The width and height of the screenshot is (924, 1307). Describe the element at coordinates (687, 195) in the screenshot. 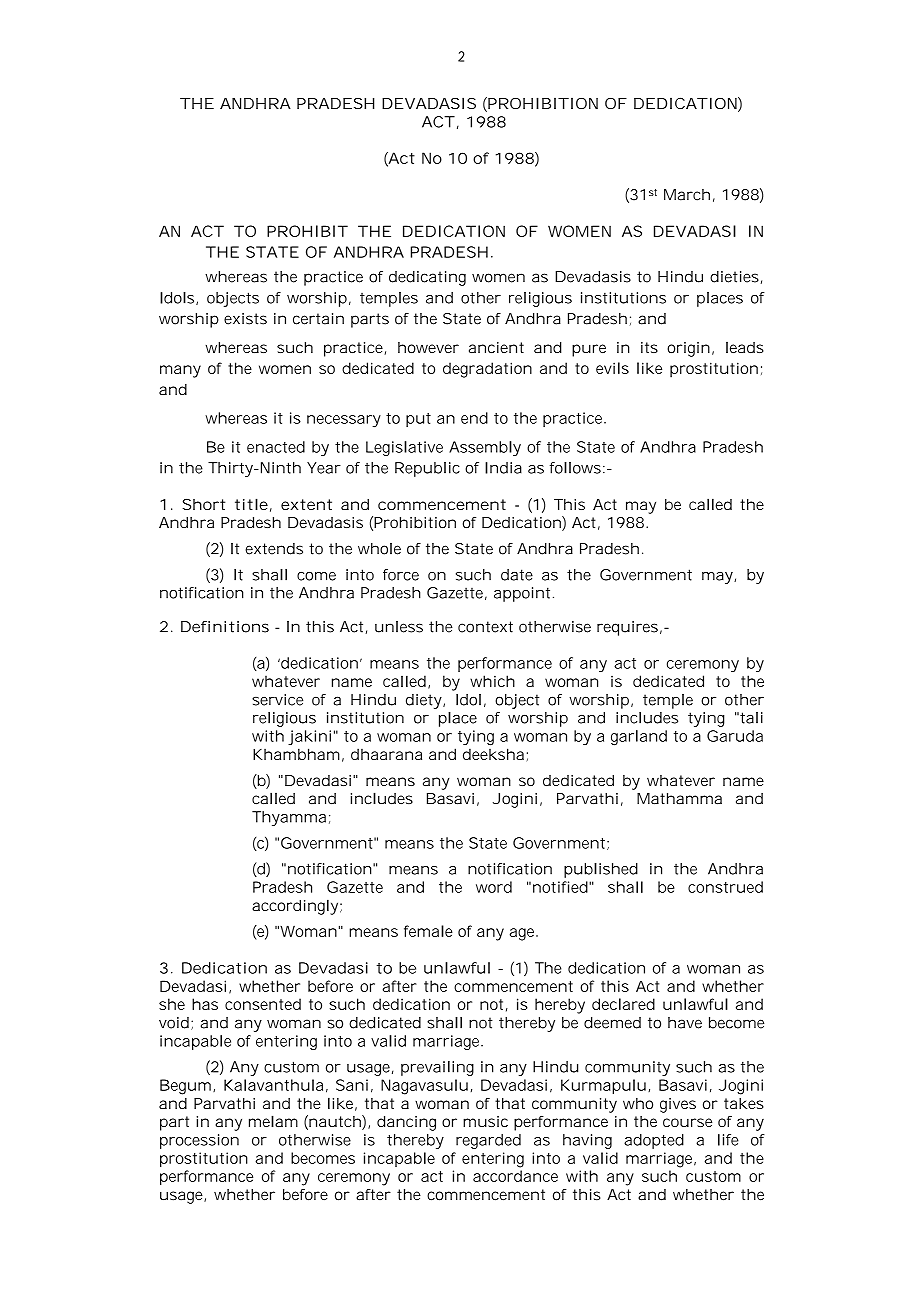

I see `March` at that location.
